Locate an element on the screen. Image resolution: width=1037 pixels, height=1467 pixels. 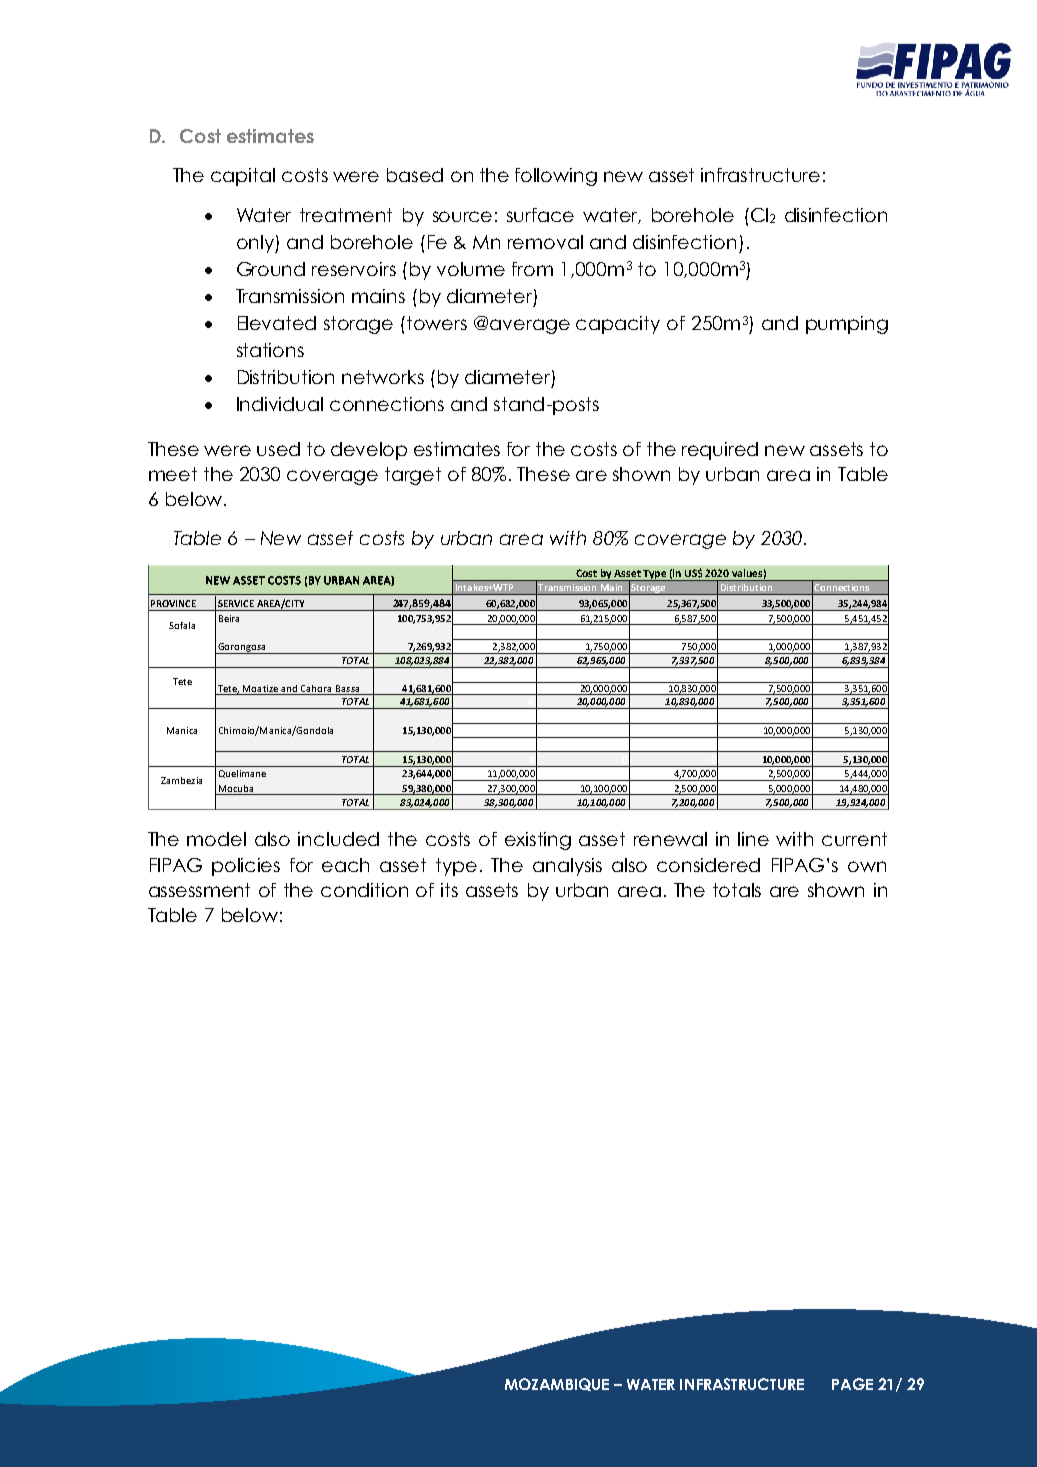
assessment is located at coordinates (199, 890).
